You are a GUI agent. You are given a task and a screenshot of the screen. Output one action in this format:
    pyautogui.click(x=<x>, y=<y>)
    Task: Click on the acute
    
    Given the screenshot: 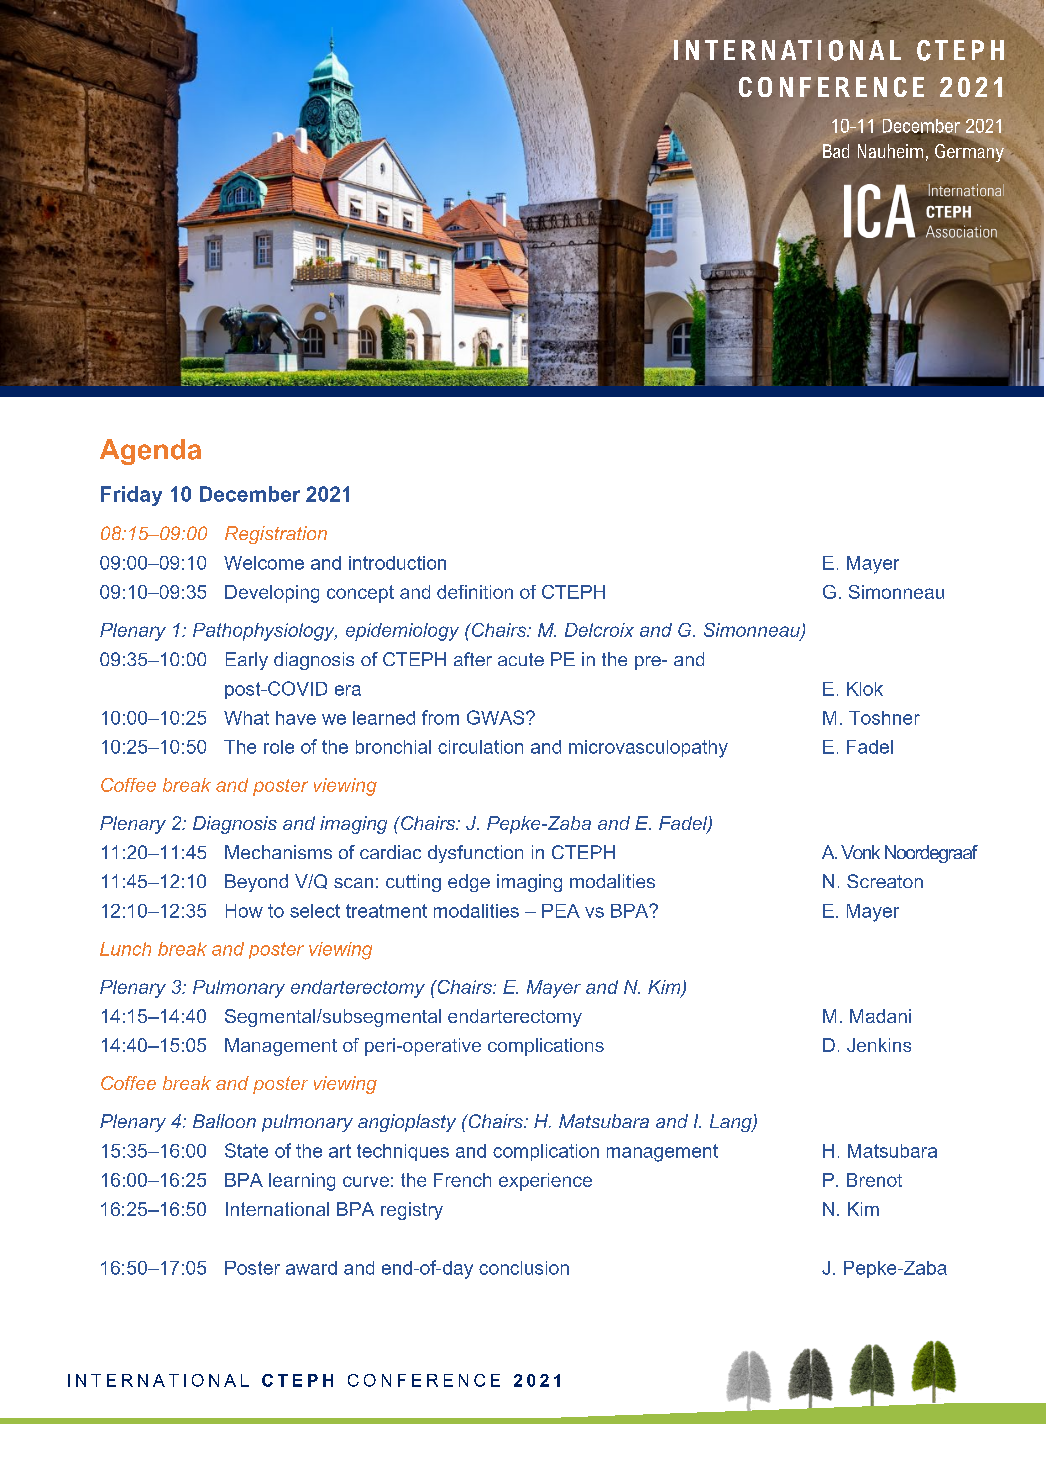 What is the action you would take?
    pyautogui.click(x=521, y=659)
